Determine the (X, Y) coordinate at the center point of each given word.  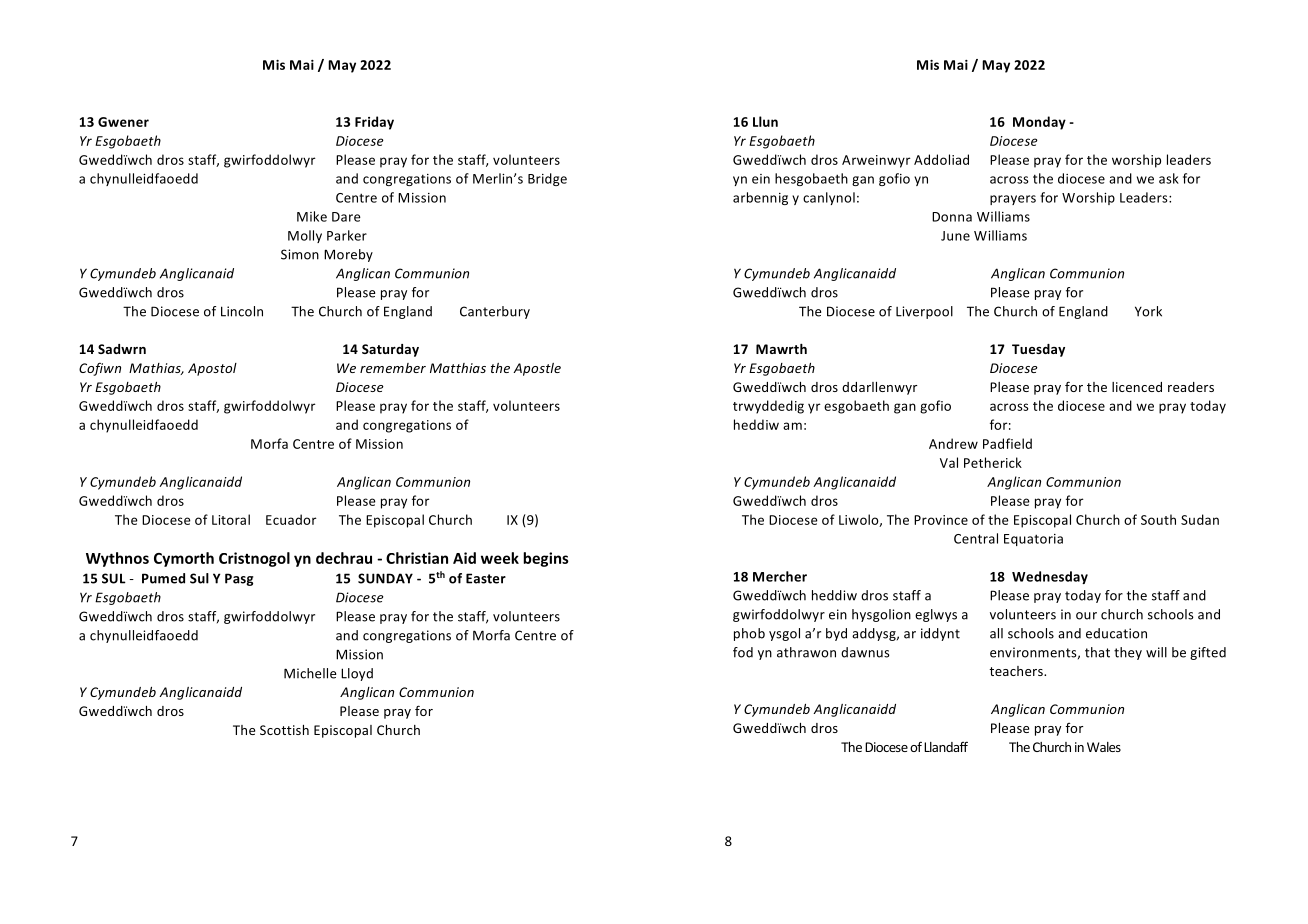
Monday (1039, 123)
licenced (1137, 387)
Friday (374, 123)
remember (393, 368)
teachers (1017, 671)
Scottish (284, 730)
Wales (1104, 747)
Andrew (953, 443)
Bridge (547, 179)
